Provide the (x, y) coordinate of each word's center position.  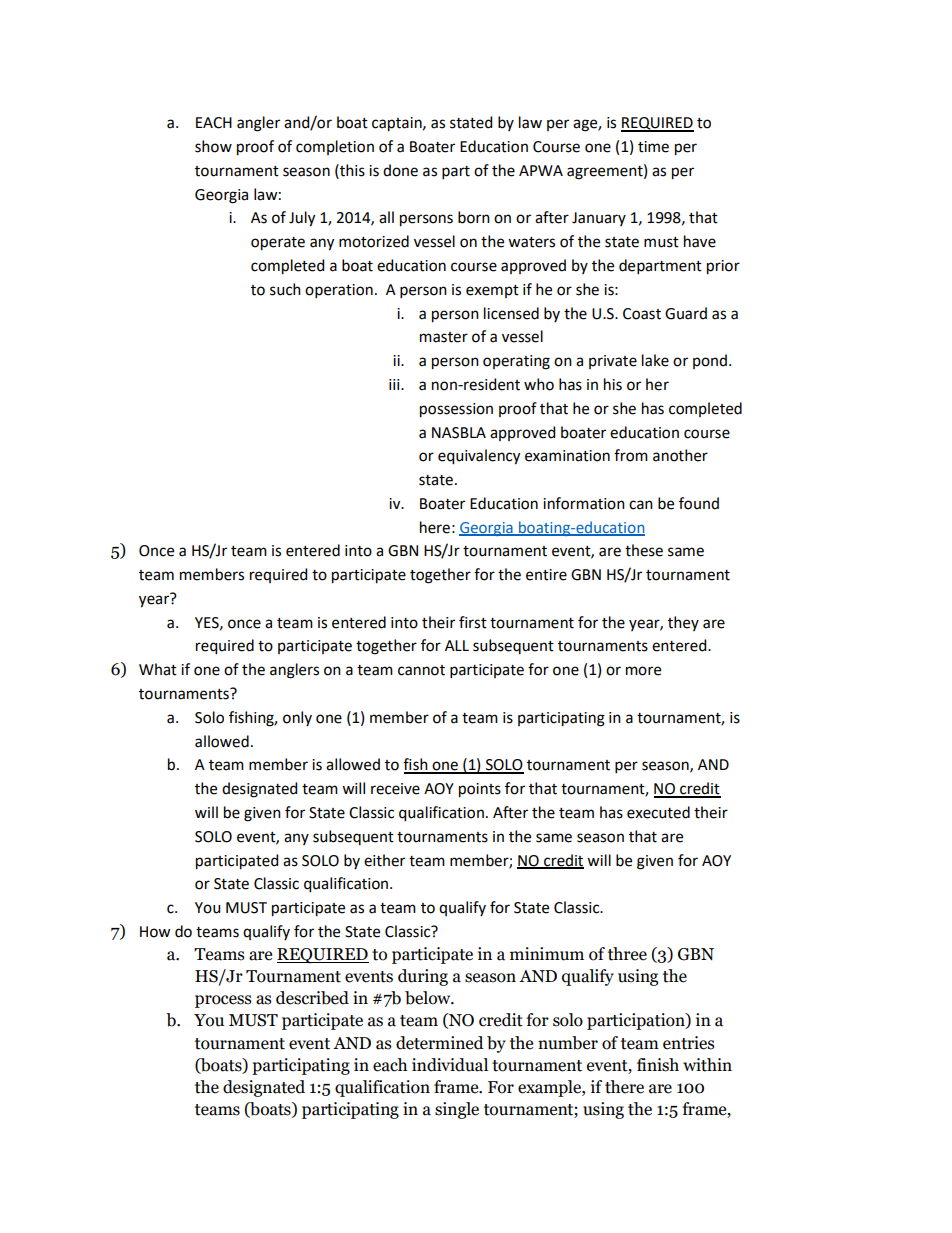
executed (658, 812)
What (158, 669)
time (653, 147)
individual (450, 1065)
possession (456, 410)
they (683, 623)
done (400, 170)
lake (655, 360)
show (213, 146)
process (223, 1001)
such (285, 289)
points (480, 790)
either (384, 860)
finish (658, 1065)
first (473, 622)
